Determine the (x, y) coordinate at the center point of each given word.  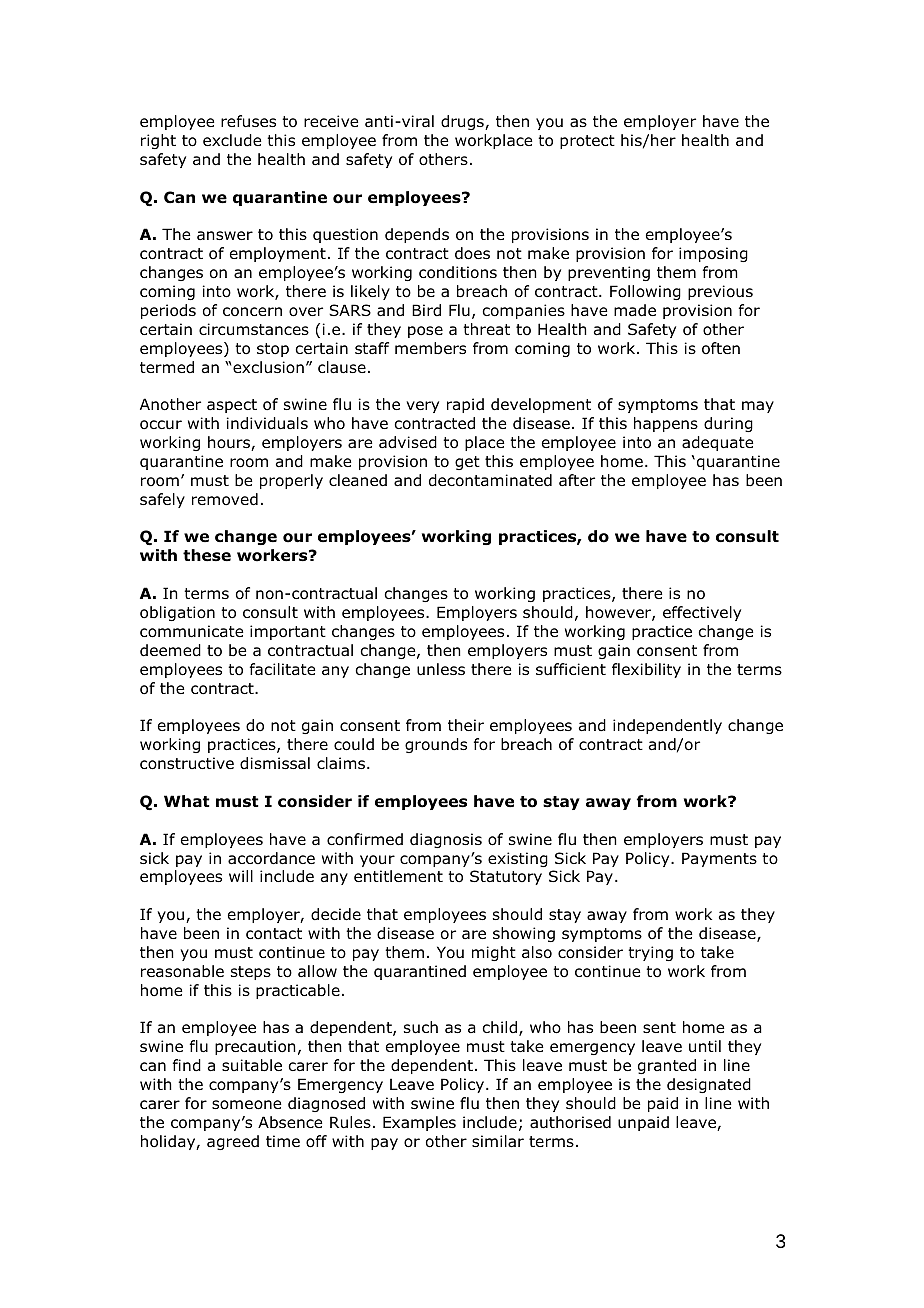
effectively (702, 613)
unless (441, 669)
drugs (463, 122)
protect (587, 142)
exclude (232, 140)
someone (246, 1105)
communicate (191, 631)
